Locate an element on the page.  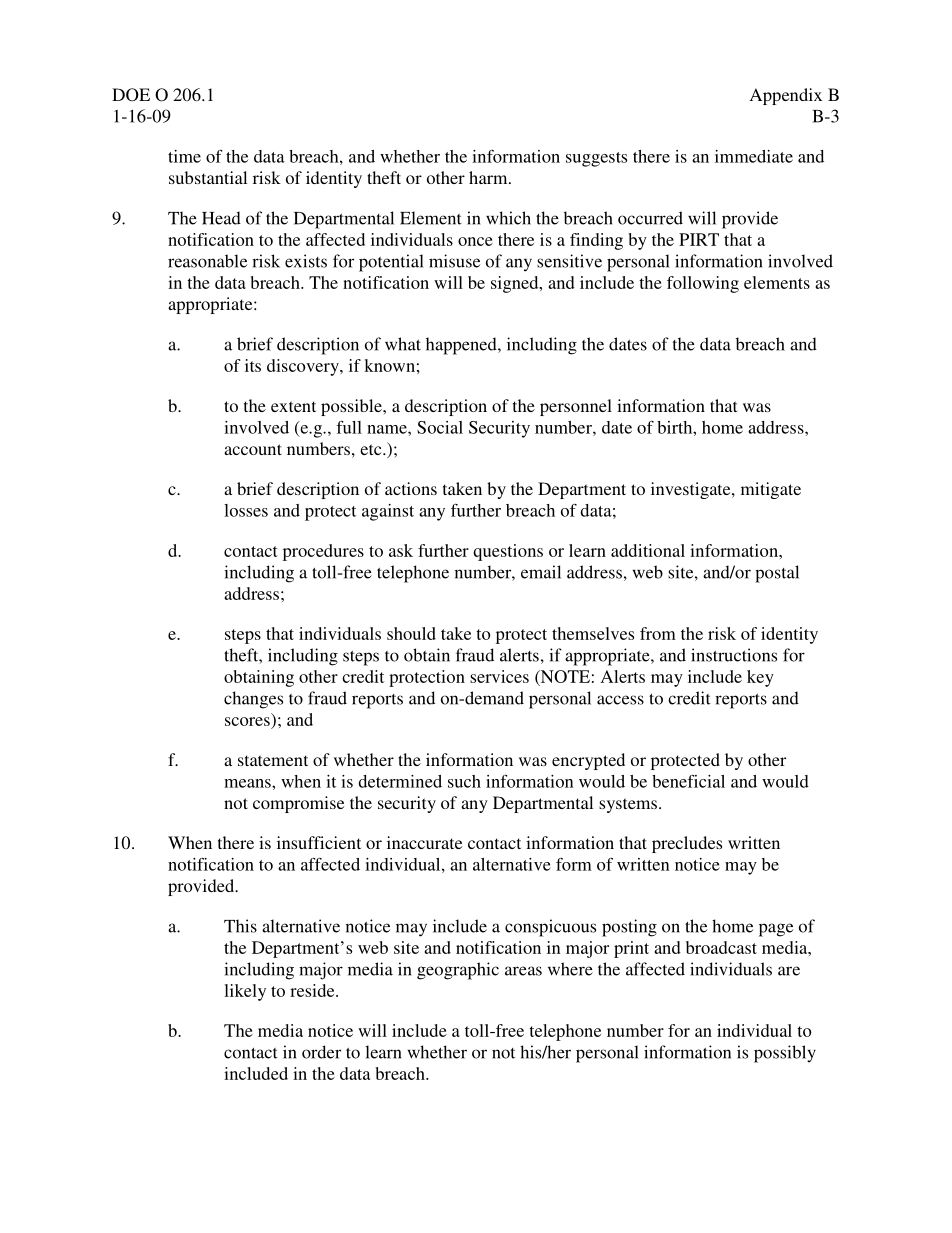
likely is located at coordinates (245, 992).
